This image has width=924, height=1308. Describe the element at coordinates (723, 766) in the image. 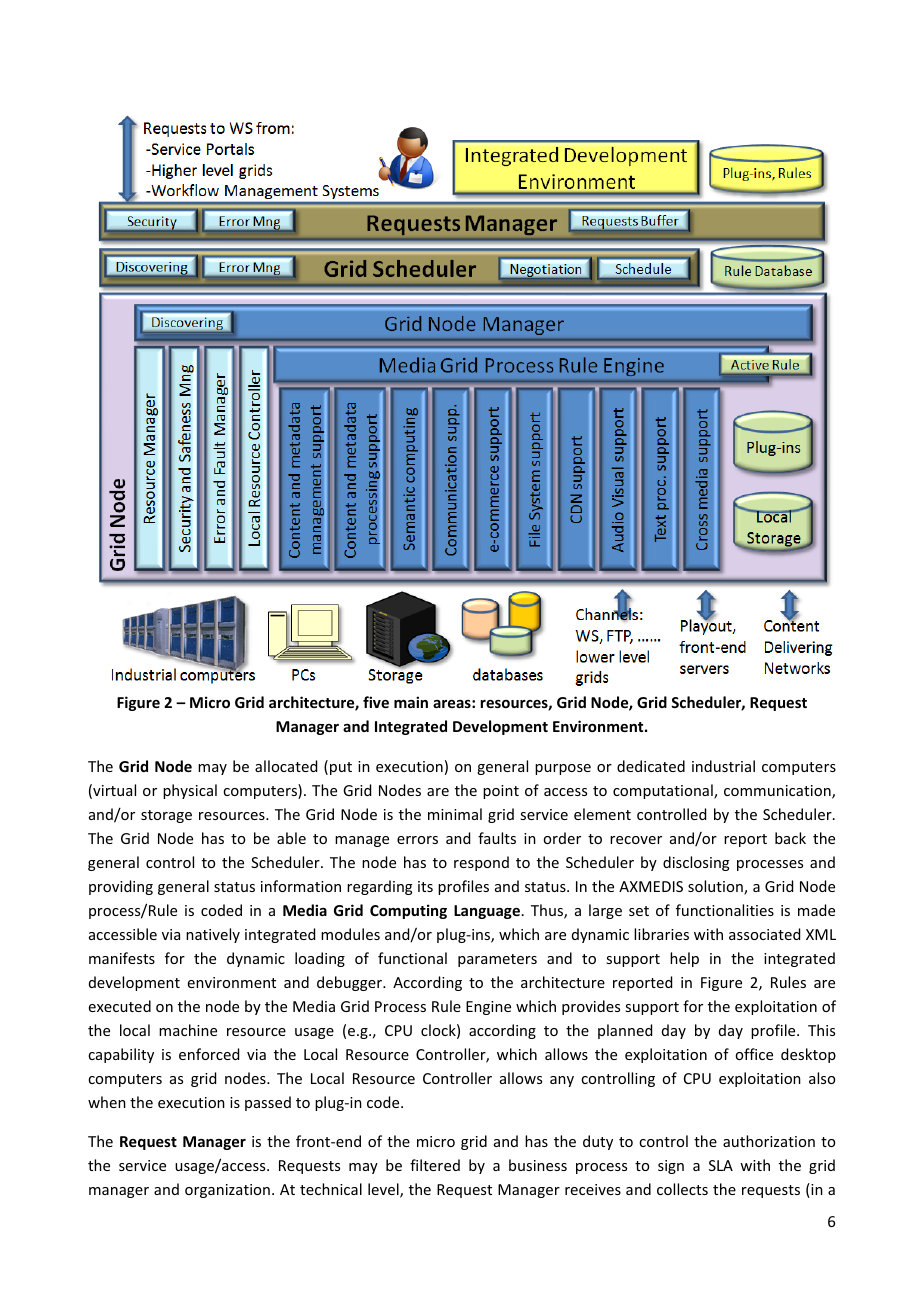

I see `industrial` at that location.
